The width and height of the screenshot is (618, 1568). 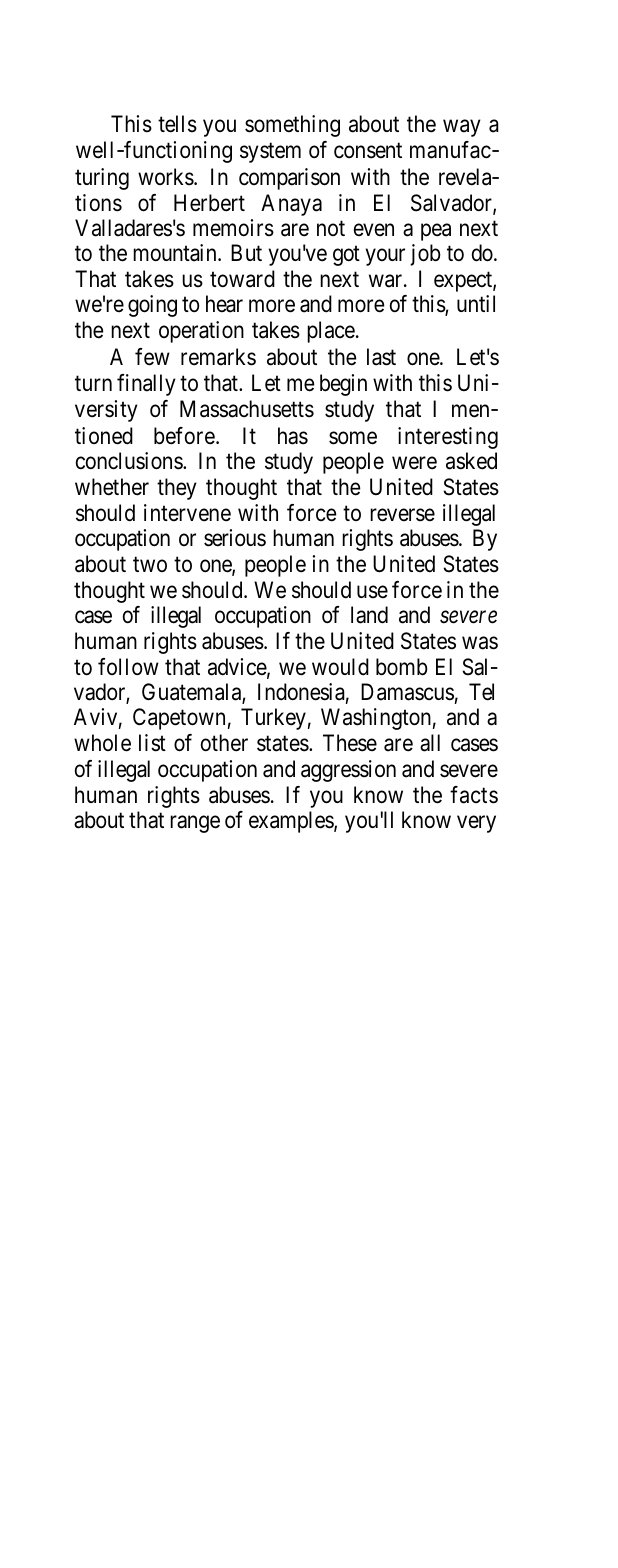 What do you see at coordinates (331, 332) in the screenshot?
I see `place` at bounding box center [331, 332].
